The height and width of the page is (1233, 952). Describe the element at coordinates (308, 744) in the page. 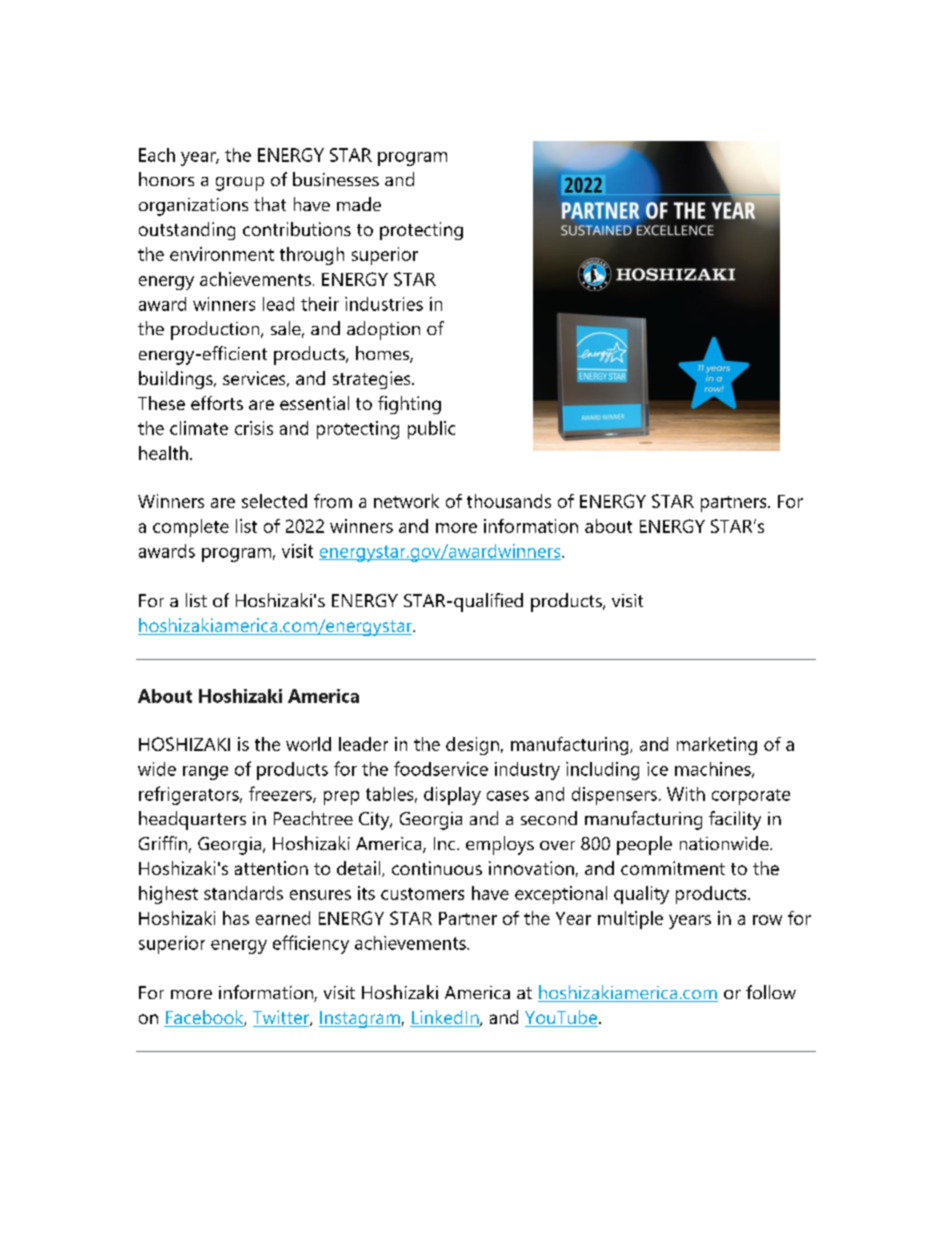

I see `world` at that location.
